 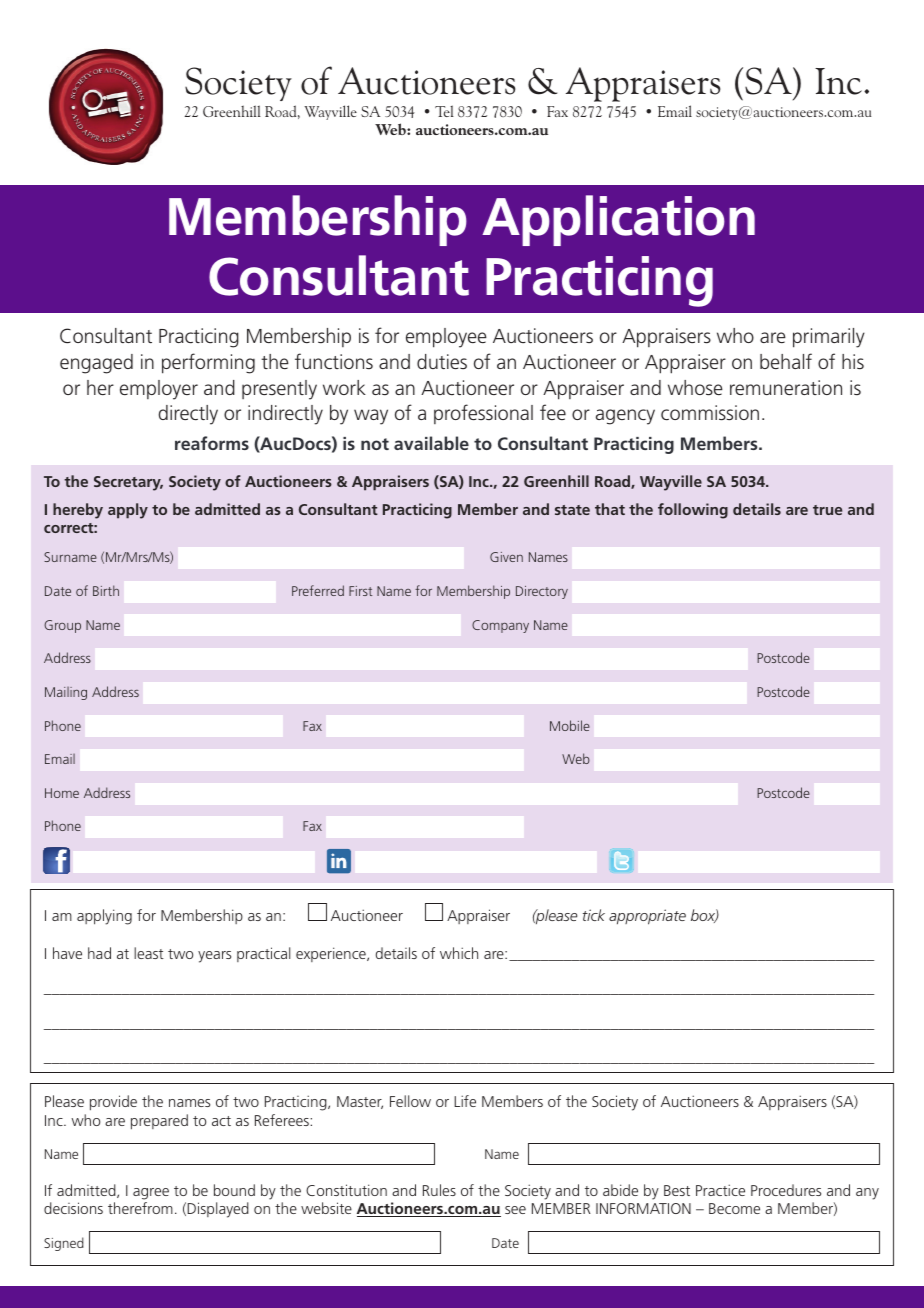 I want to click on Company, so click(x=500, y=626).
